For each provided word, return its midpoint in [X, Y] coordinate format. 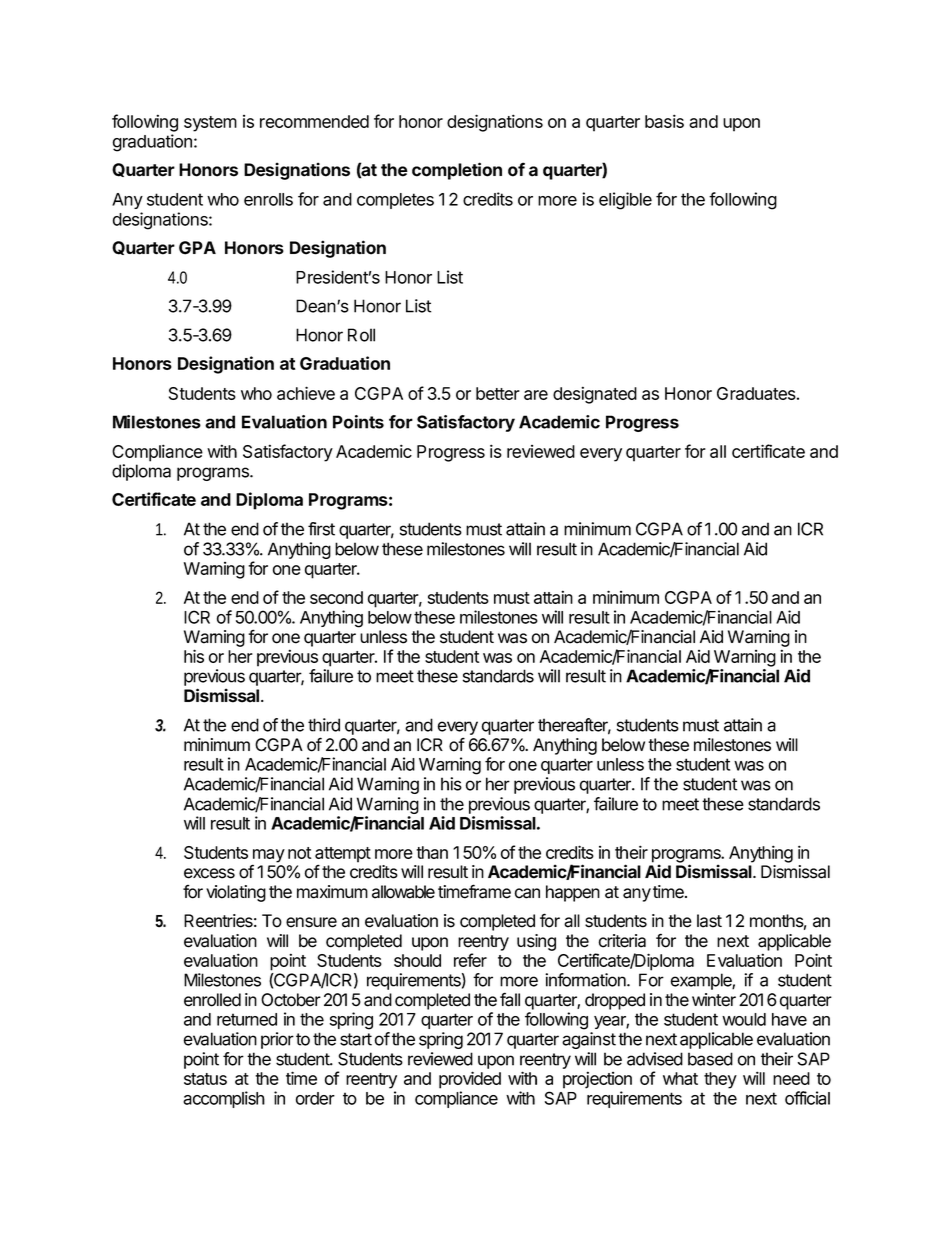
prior [277, 1040]
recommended [314, 121]
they [720, 1080]
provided [470, 1080]
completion [457, 171]
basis [664, 121]
